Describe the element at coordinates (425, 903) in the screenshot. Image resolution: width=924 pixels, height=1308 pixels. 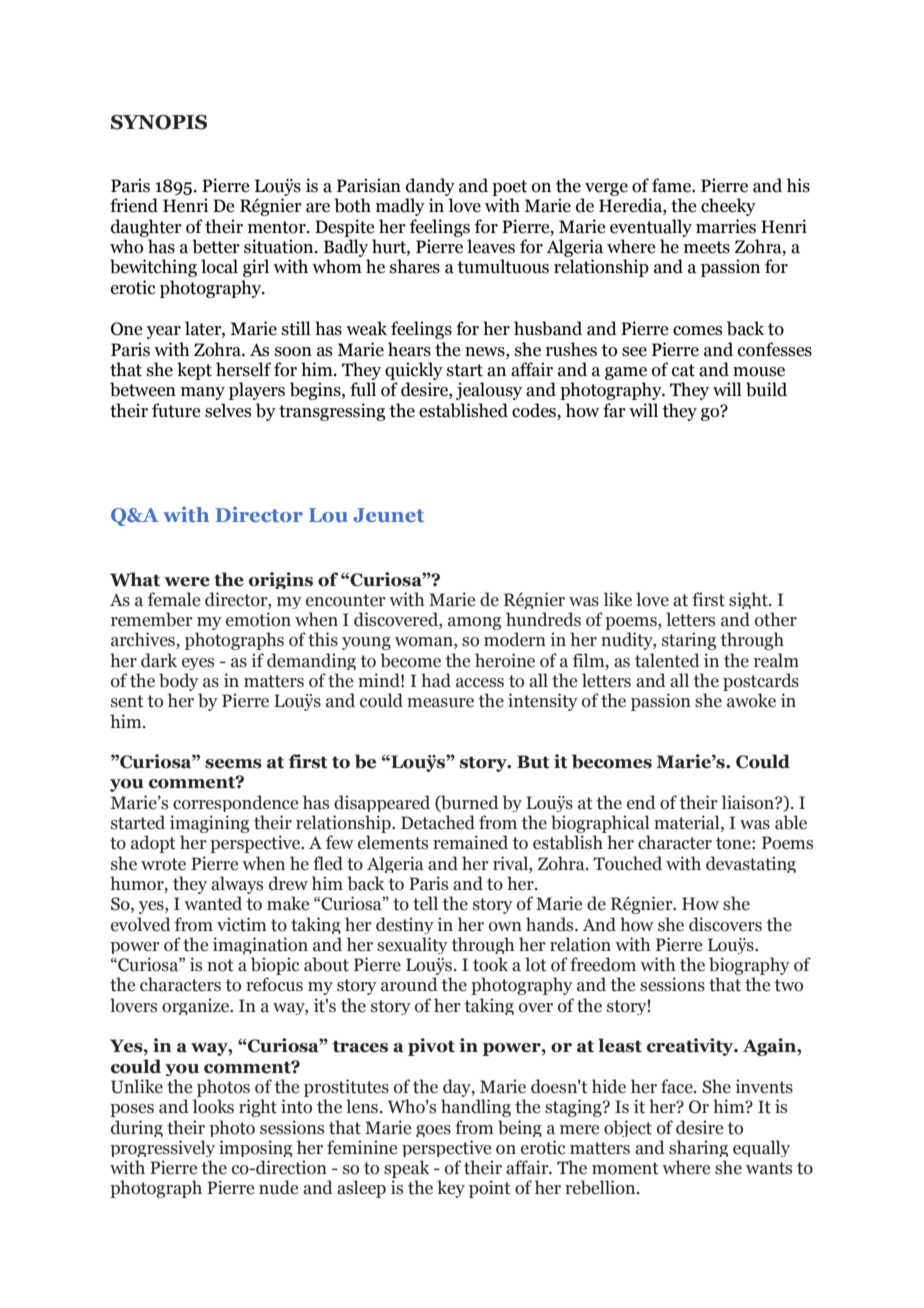
I see `tell` at that location.
